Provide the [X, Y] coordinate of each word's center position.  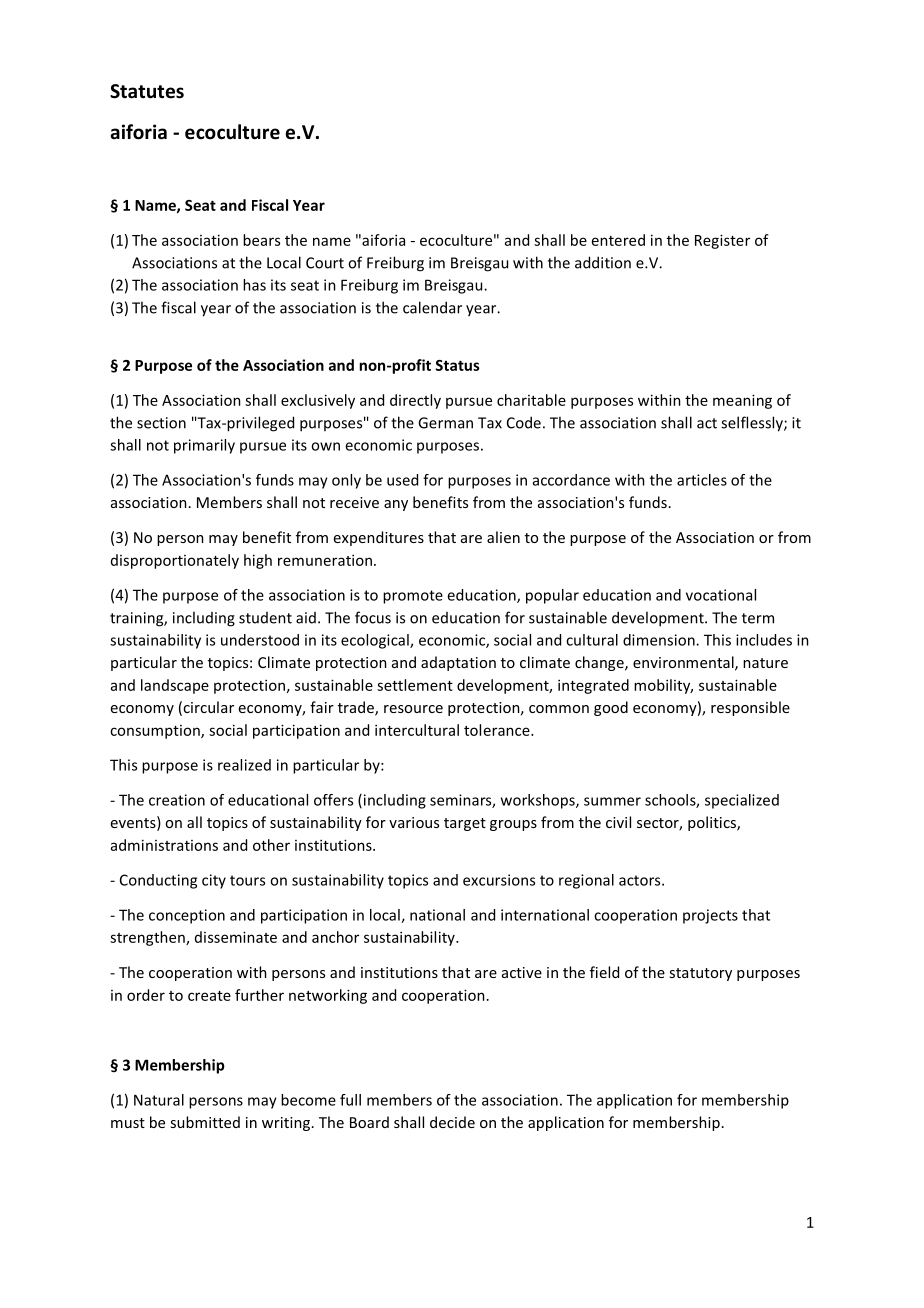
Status [457, 365]
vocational [721, 595]
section [161, 423]
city [214, 881]
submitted [205, 1122]
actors [641, 880]
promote [413, 597]
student [265, 618]
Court [325, 263]
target [465, 824]
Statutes [147, 91]
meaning [742, 401]
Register [722, 241]
